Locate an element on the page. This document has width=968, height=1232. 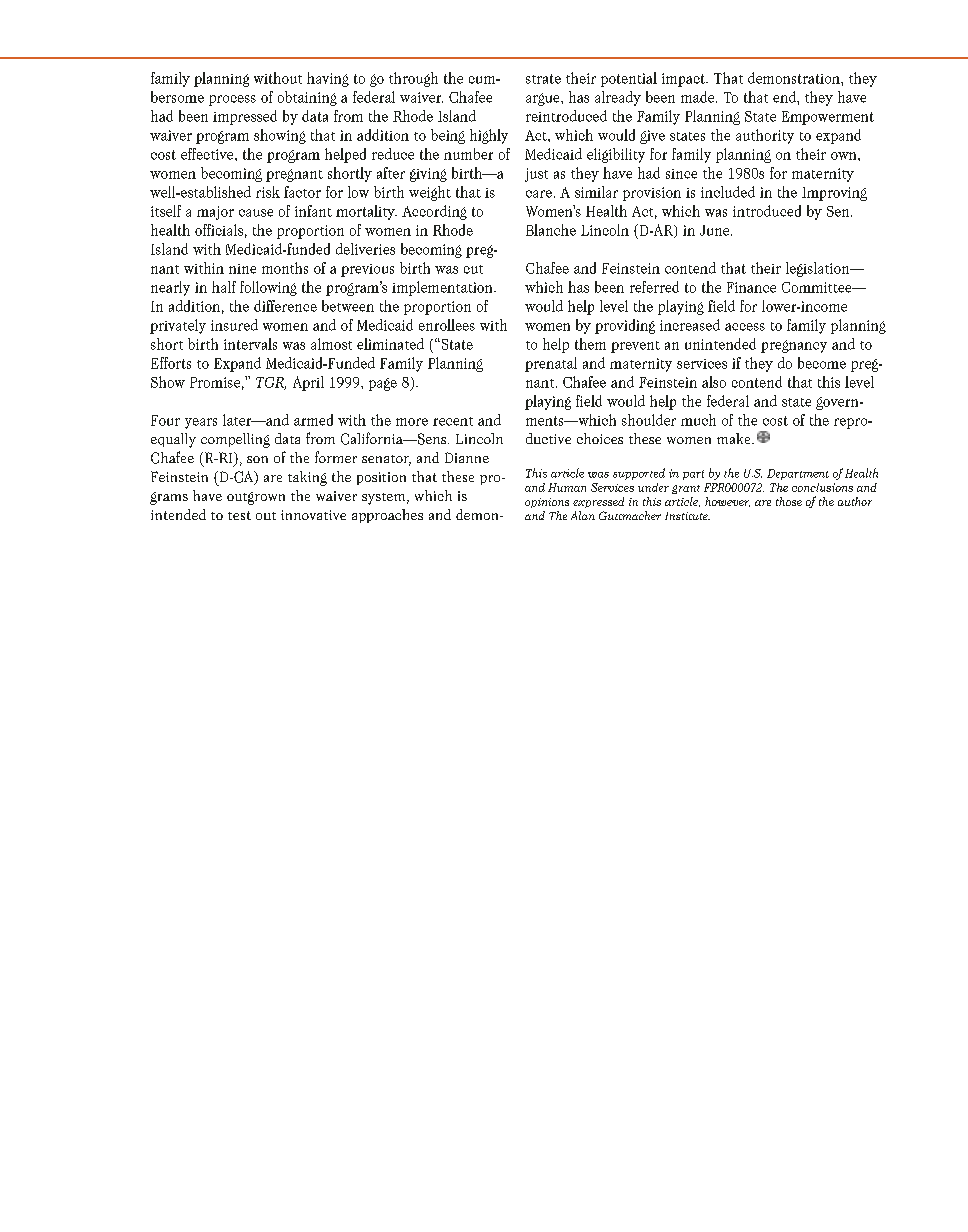
implementation is located at coordinates (443, 288).
